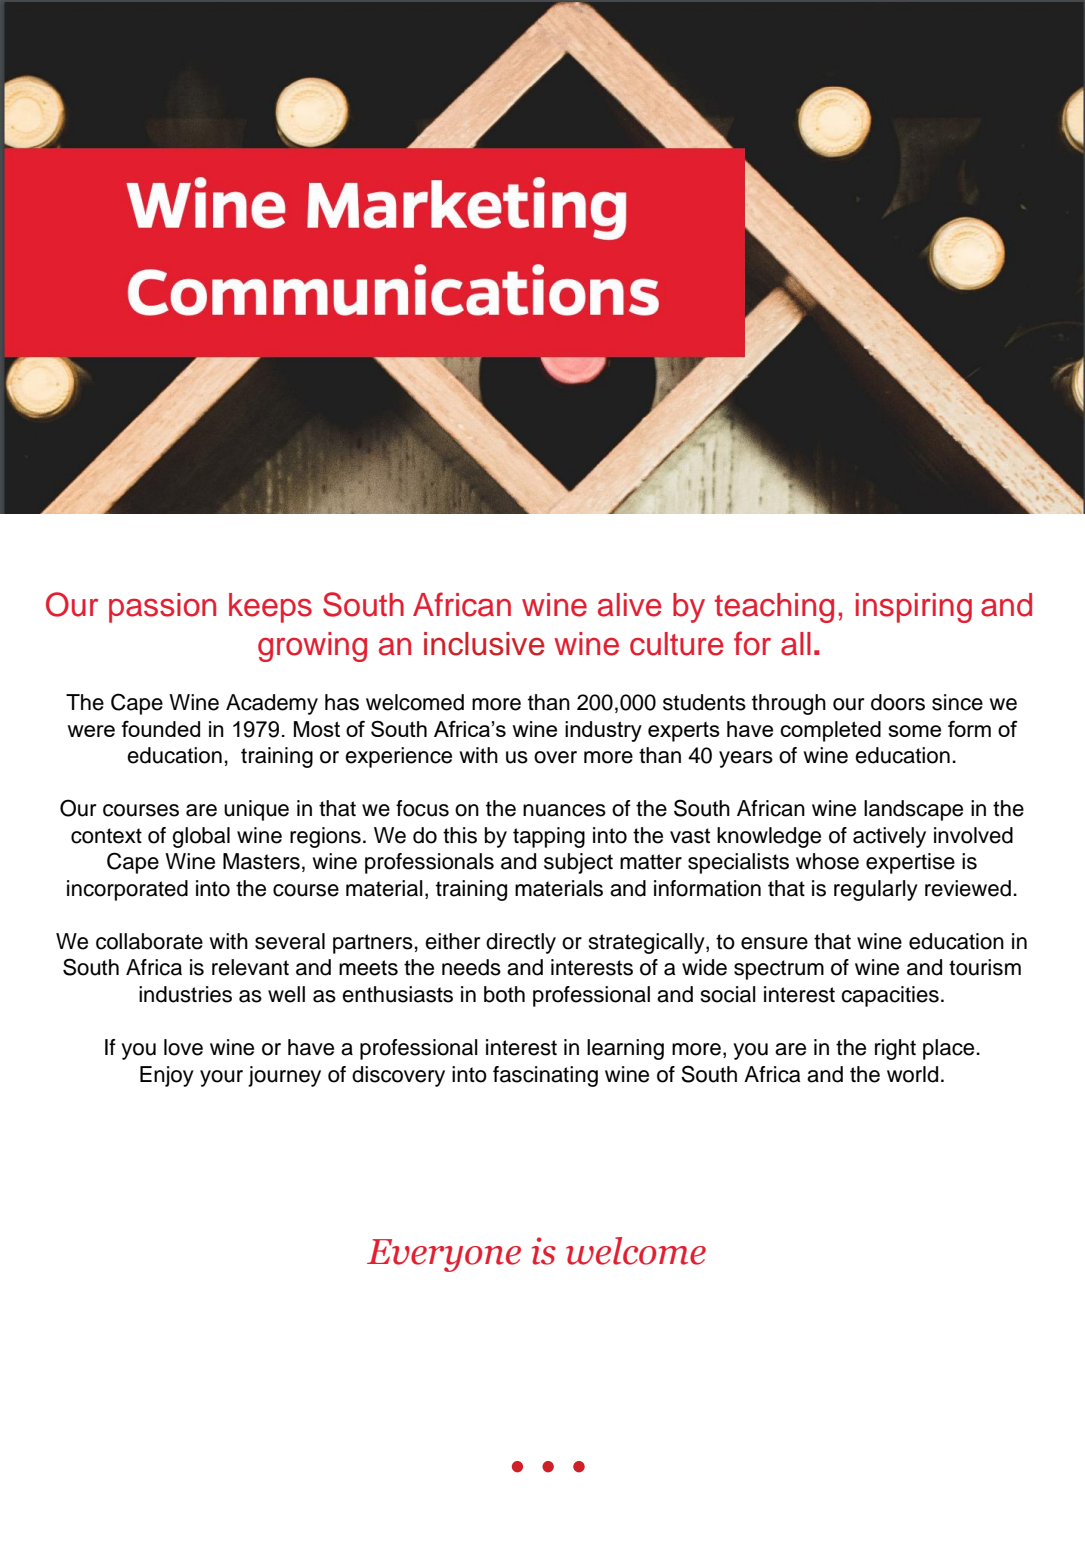 This image has height=1567, width=1085. I want to click on Everyone, so click(444, 1255).
